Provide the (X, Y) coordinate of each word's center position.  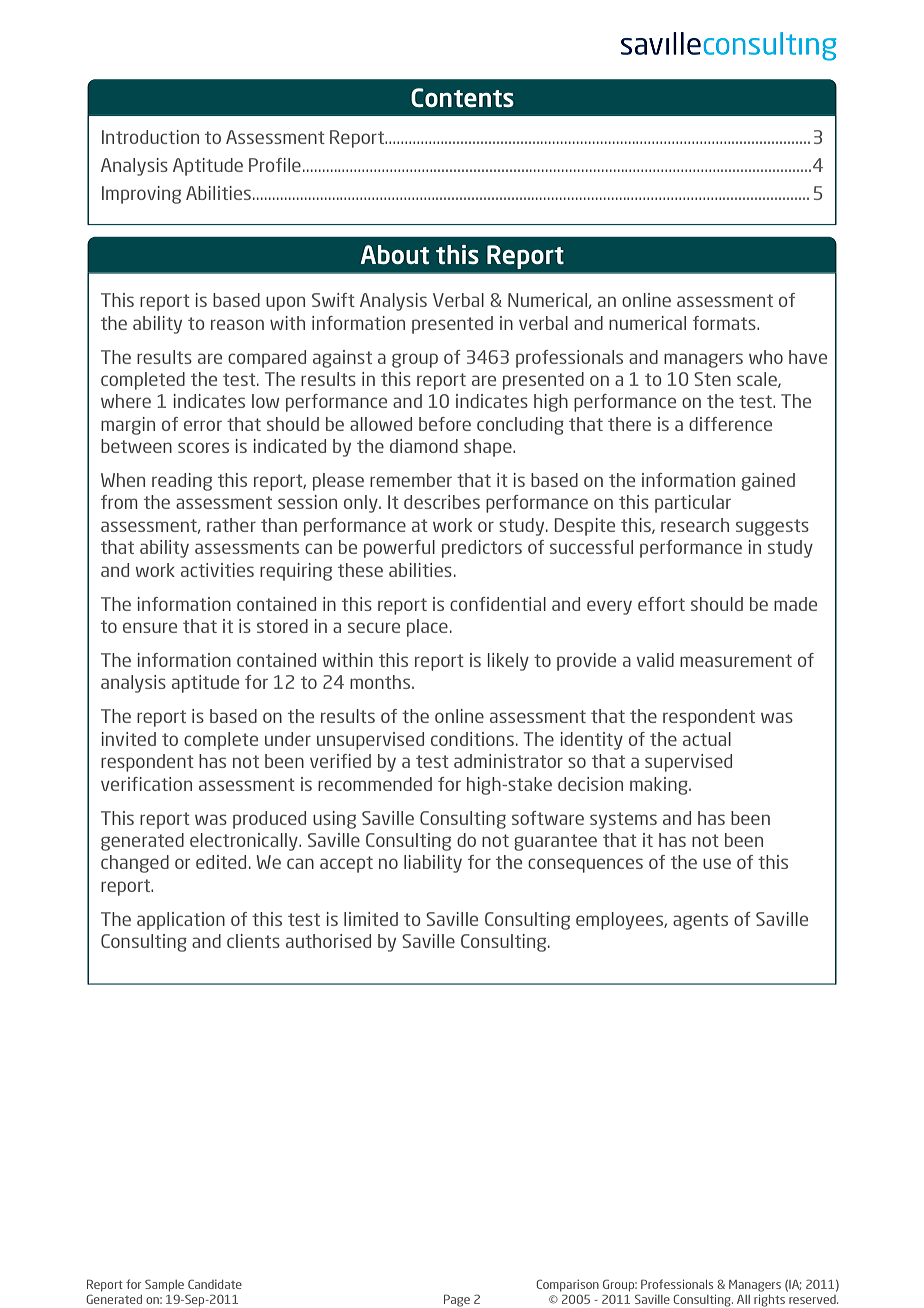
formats (725, 323)
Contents (462, 97)
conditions (472, 739)
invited (129, 739)
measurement (736, 660)
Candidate (215, 1284)
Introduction (150, 137)
